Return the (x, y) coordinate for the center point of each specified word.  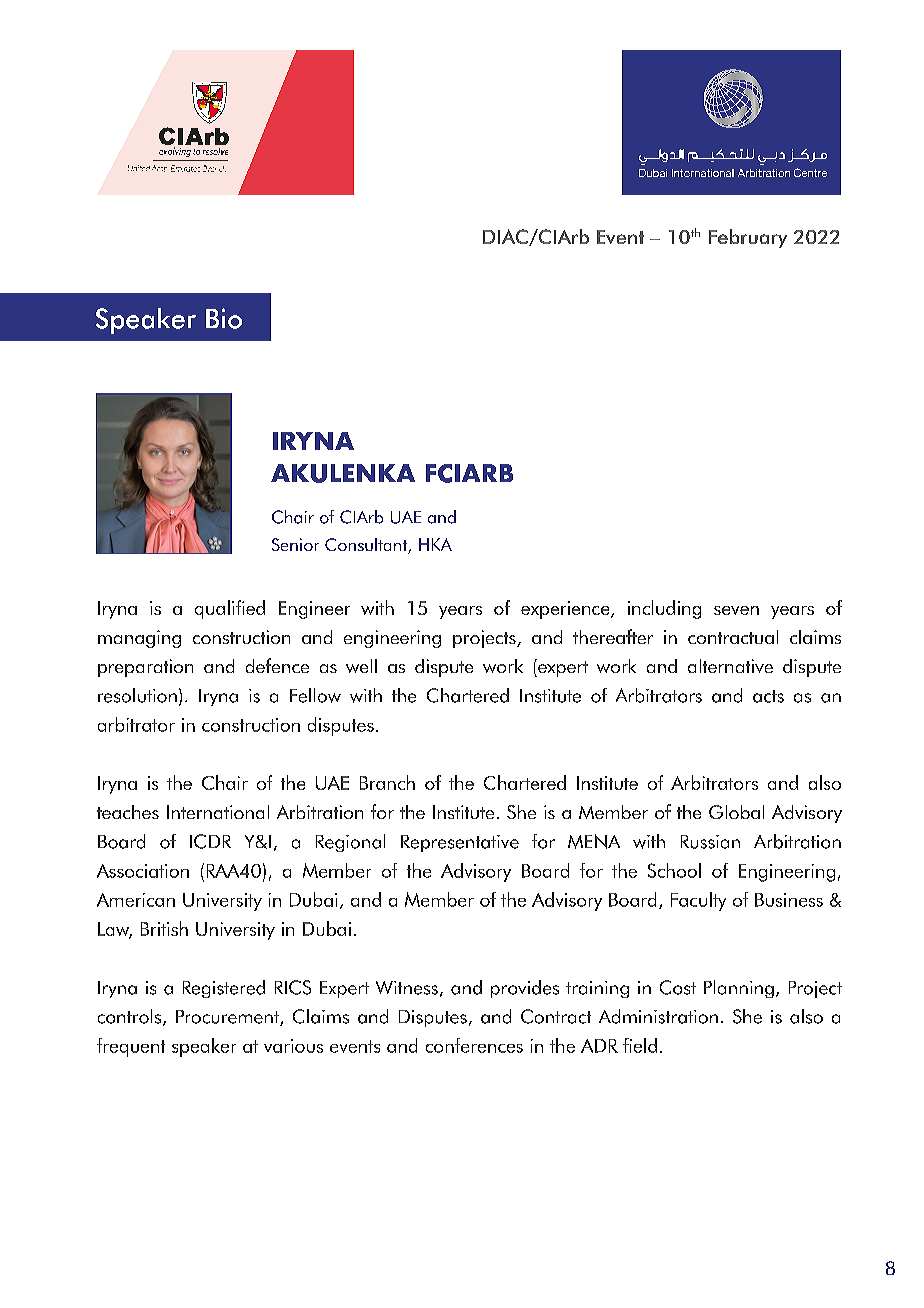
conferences (474, 1045)
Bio (224, 318)
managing (139, 639)
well (361, 666)
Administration (658, 1016)
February (748, 238)
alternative (730, 666)
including (664, 609)
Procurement (228, 1018)
